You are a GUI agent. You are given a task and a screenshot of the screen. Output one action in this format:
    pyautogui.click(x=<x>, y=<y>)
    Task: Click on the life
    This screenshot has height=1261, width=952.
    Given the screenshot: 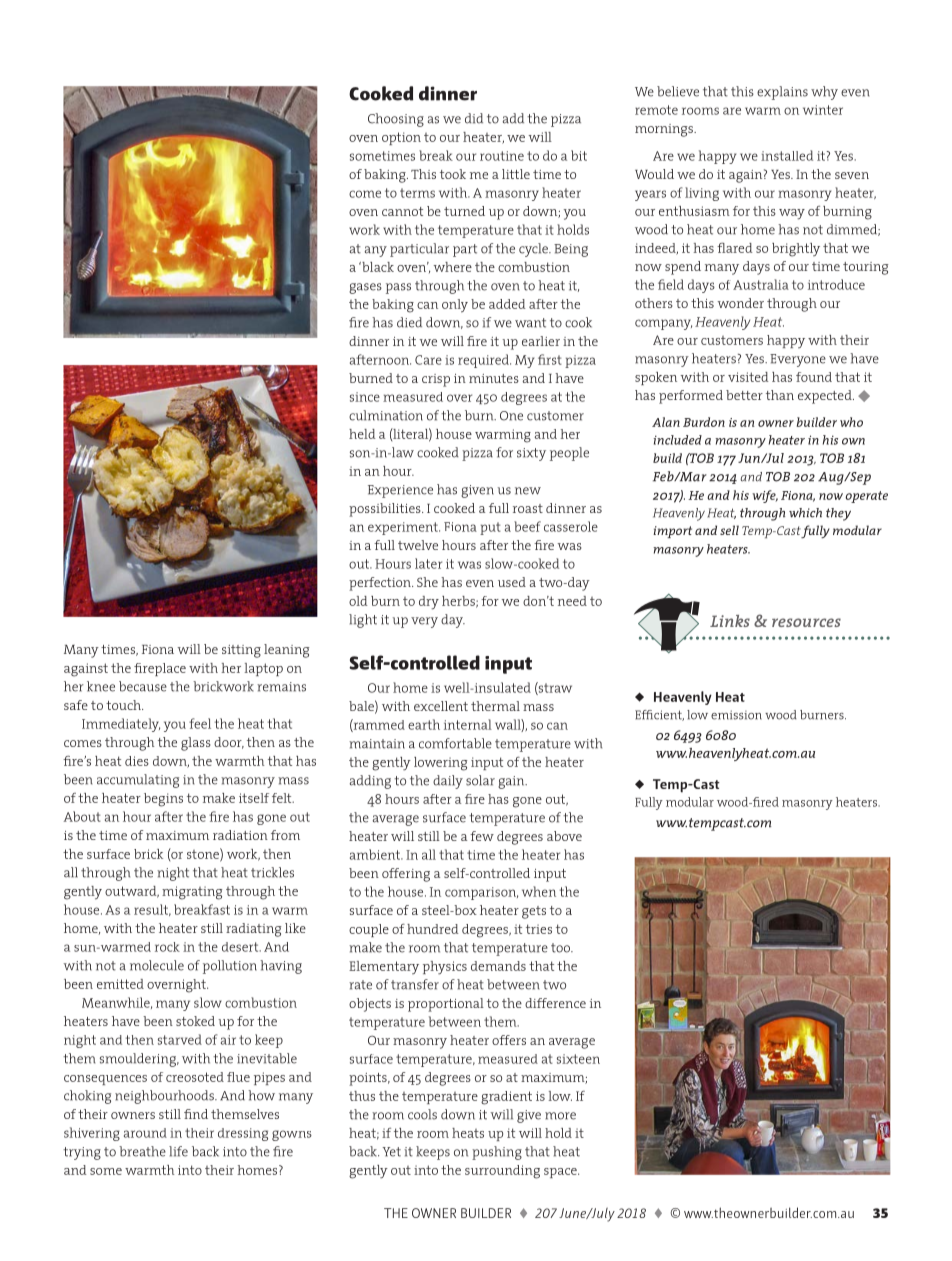 What is the action you would take?
    pyautogui.click(x=178, y=1151)
